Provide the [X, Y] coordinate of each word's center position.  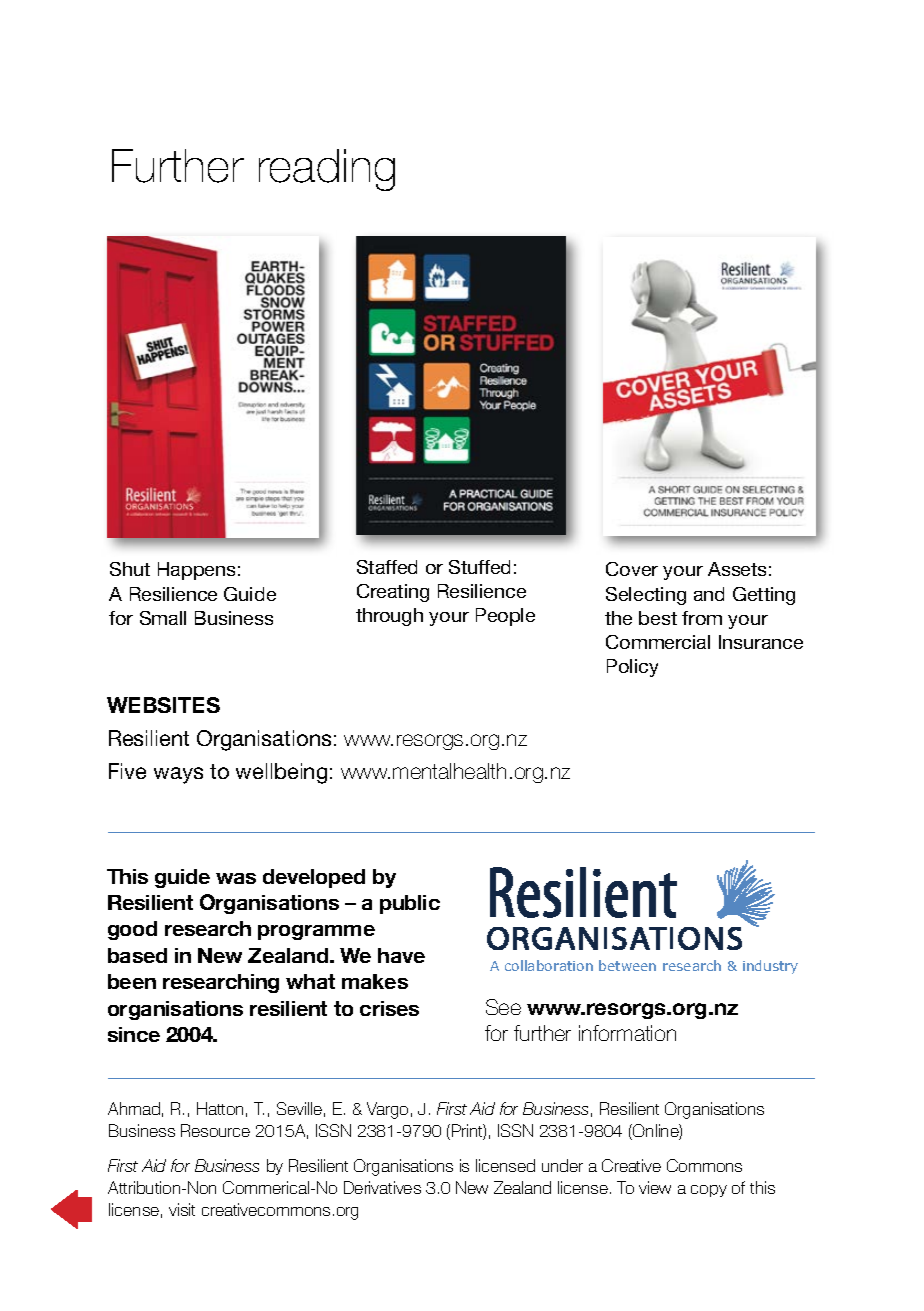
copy [709, 1191]
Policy [632, 668]
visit [182, 1209]
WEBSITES [163, 705]
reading [327, 170]
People [505, 617]
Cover [632, 569]
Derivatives [382, 1187]
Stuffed [479, 567]
